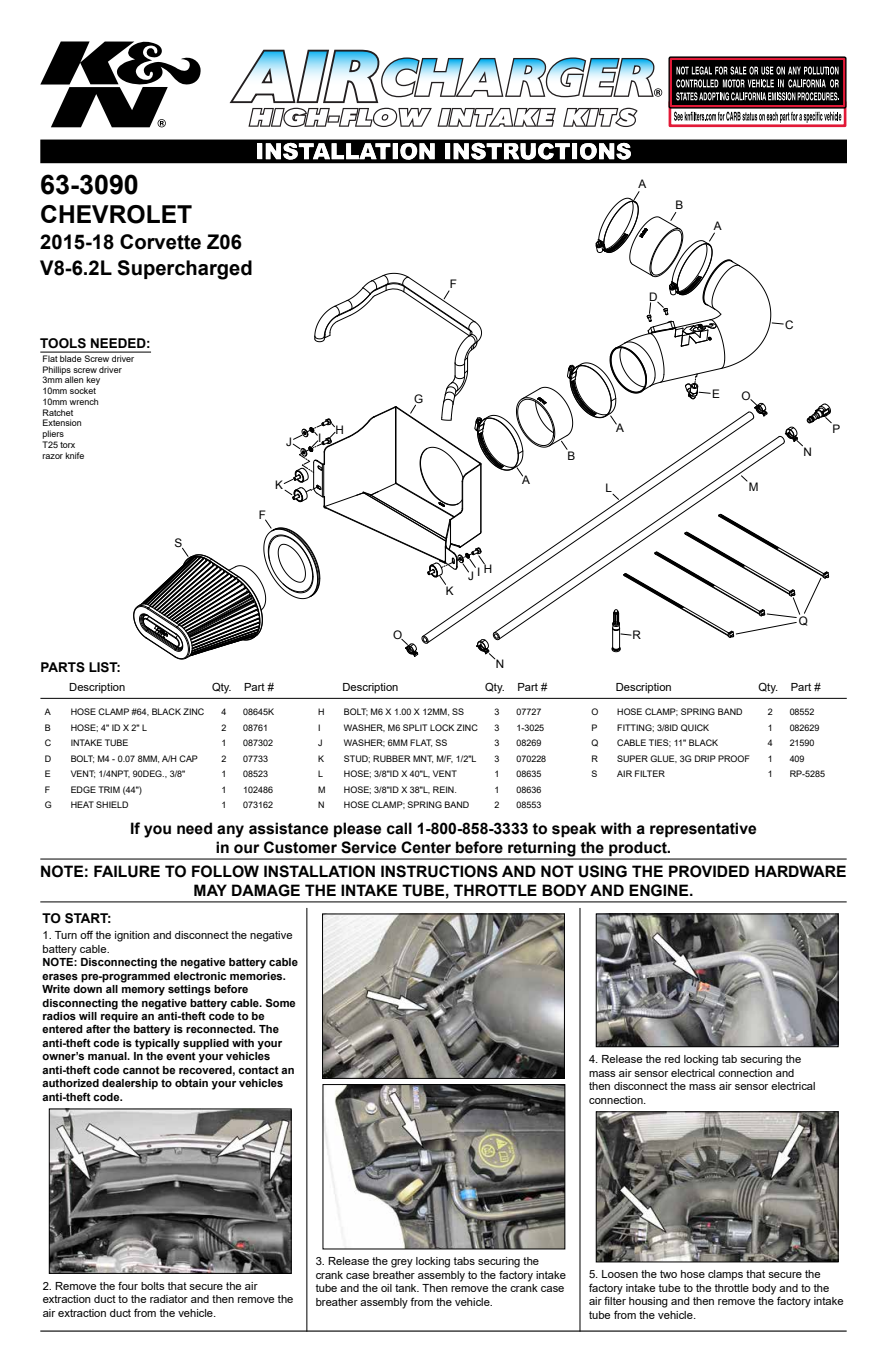  I want to click on four, so click(128, 1286).
